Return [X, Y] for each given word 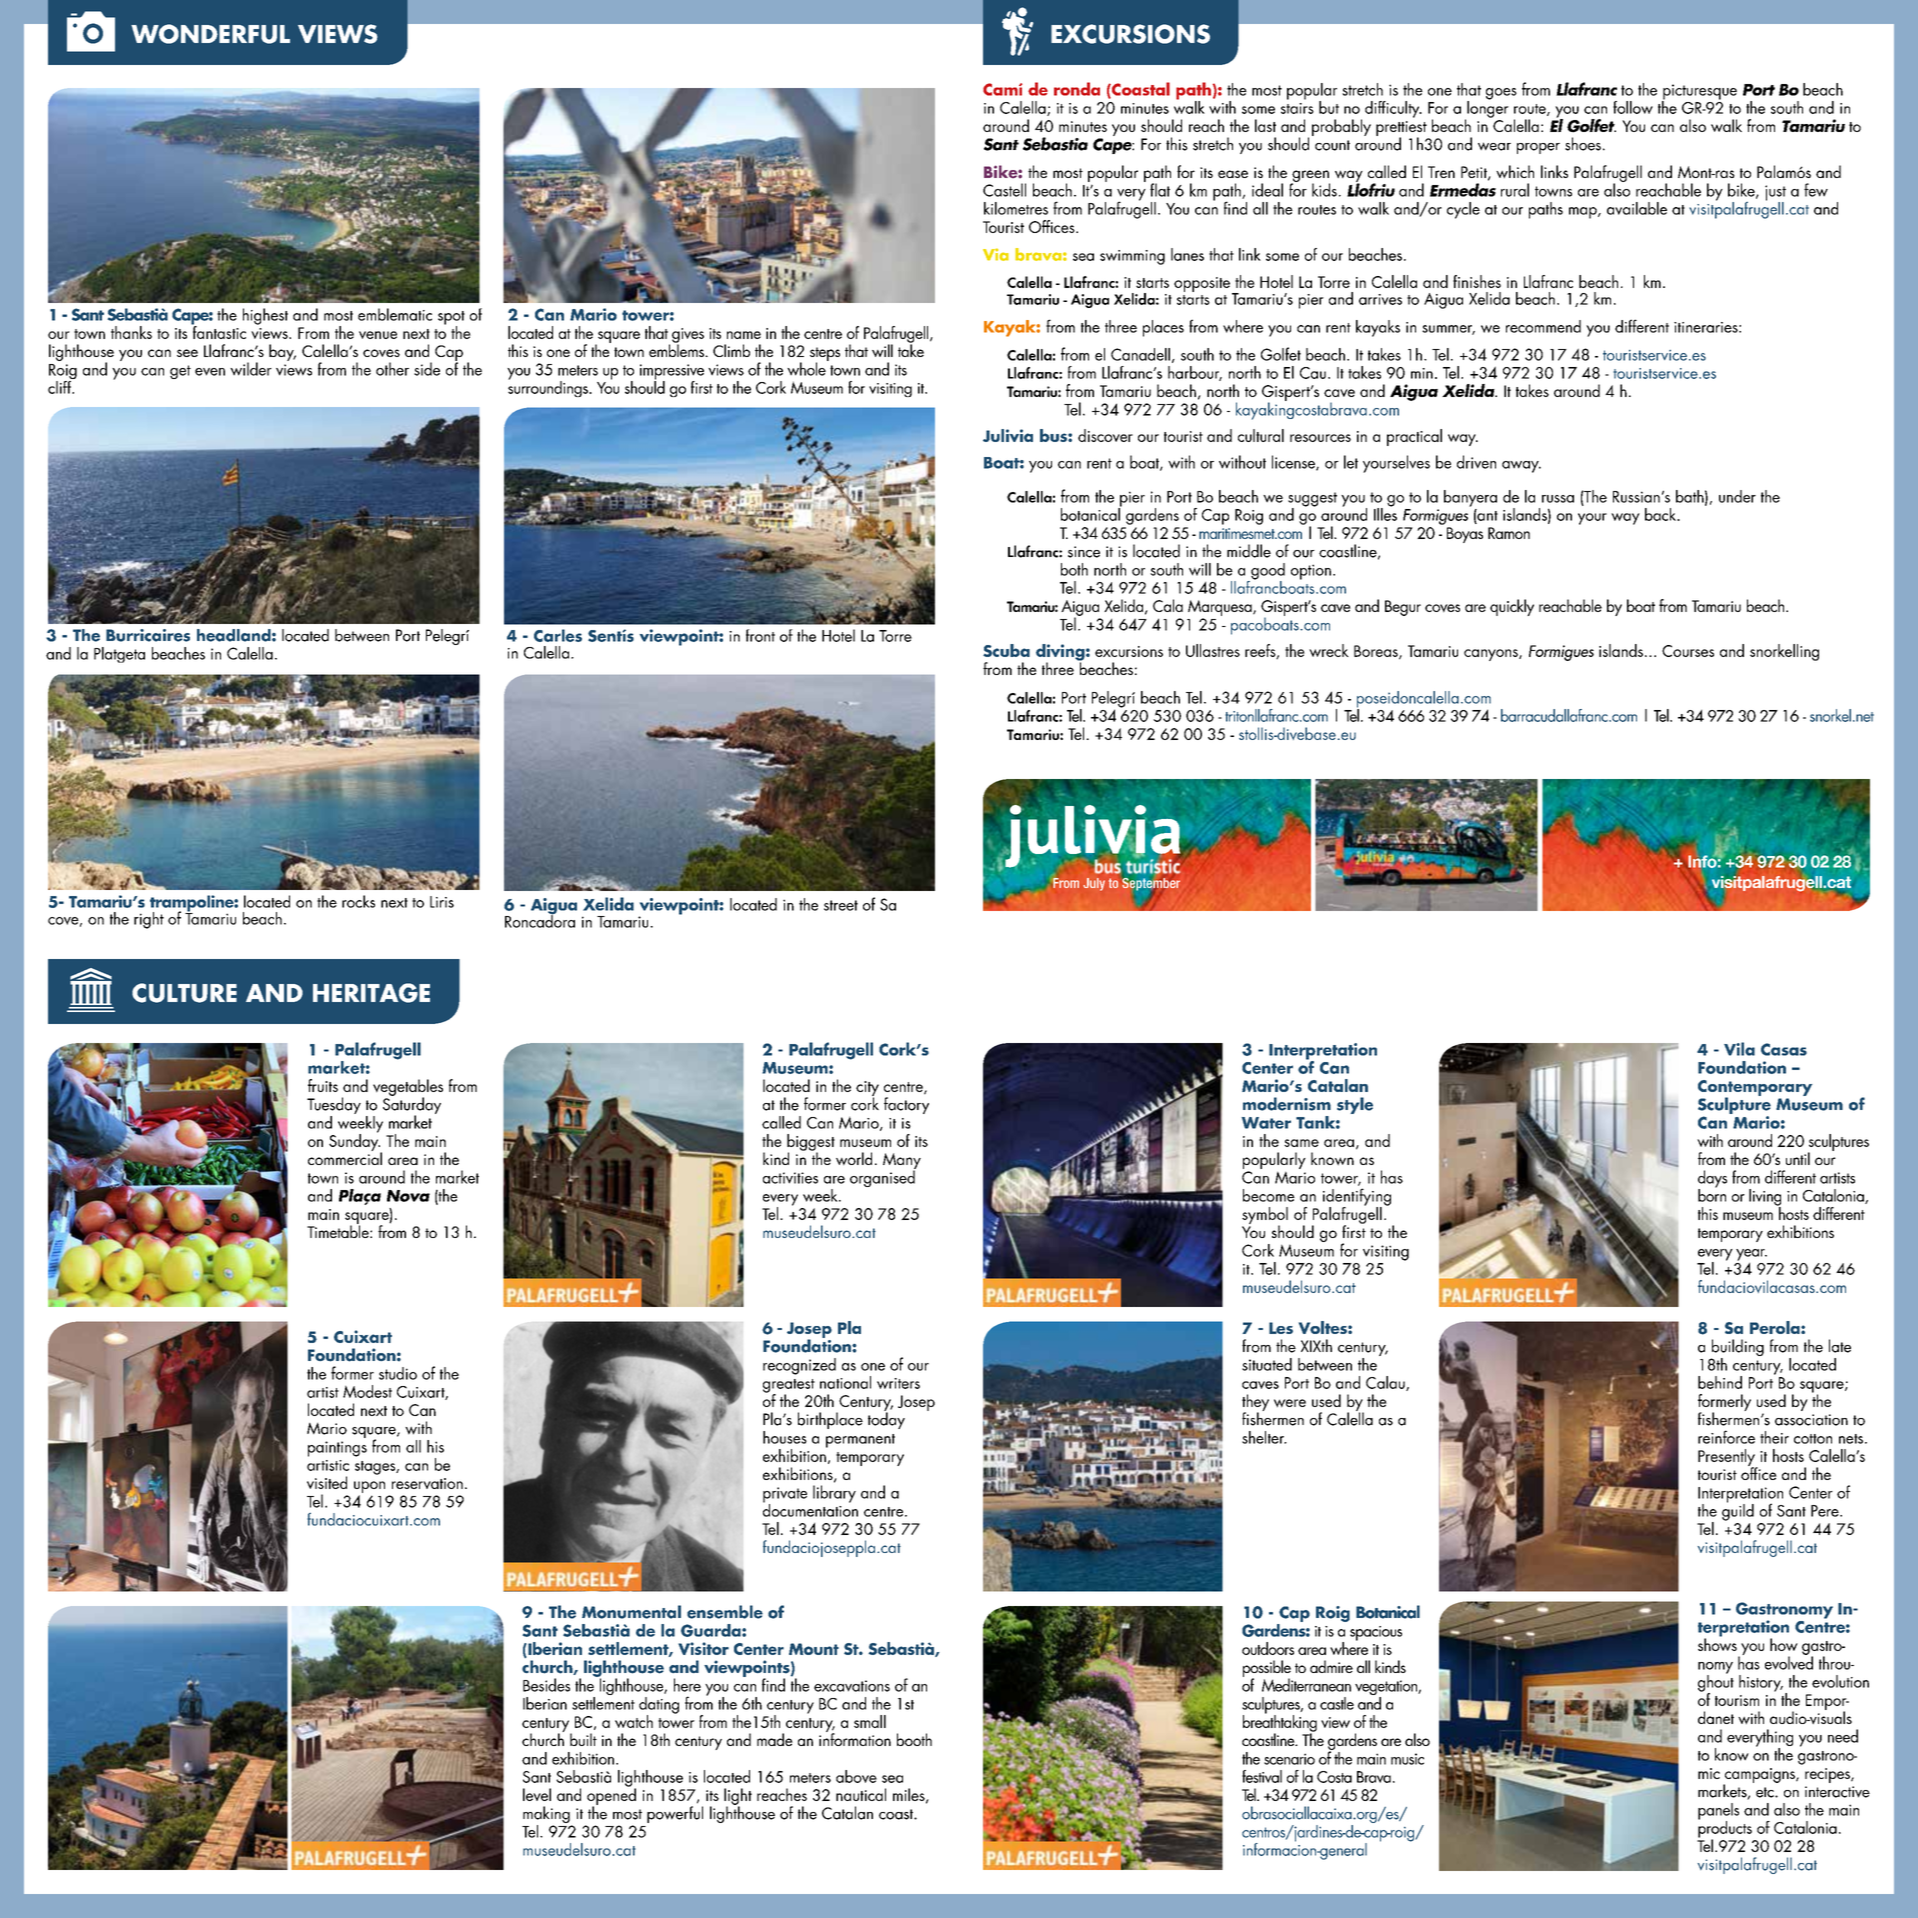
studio [398, 1373]
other [392, 369]
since [1084, 552]
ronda [1077, 89]
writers [898, 1383]
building [1737, 1349]
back [1662, 514]
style [1355, 1105]
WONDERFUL [210, 34]
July [1094, 884]
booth [914, 1739]
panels [1718, 1812]
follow [1633, 107]
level [537, 1794]
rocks [358, 901]
